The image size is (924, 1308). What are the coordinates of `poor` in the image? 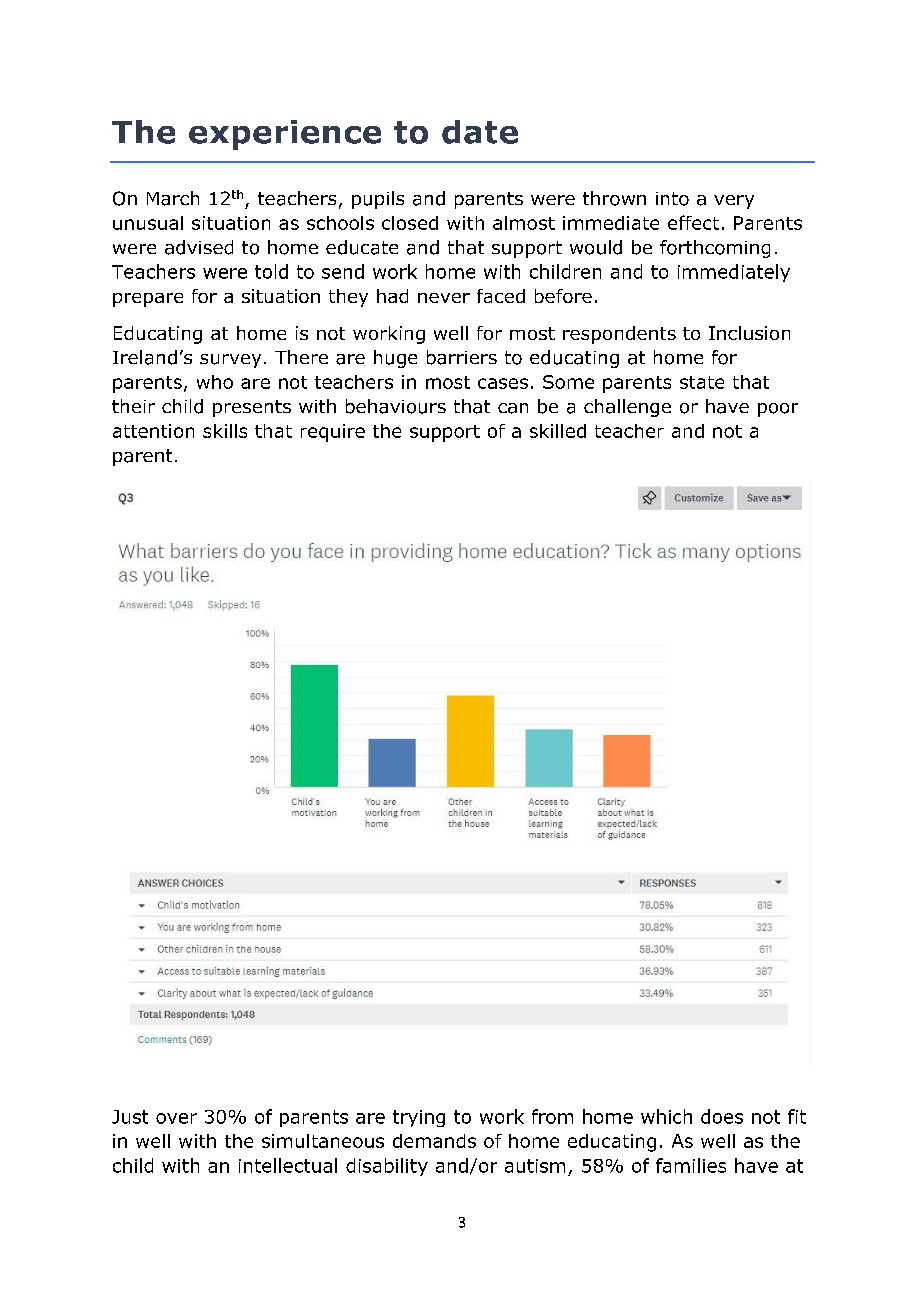 It's located at (778, 410).
